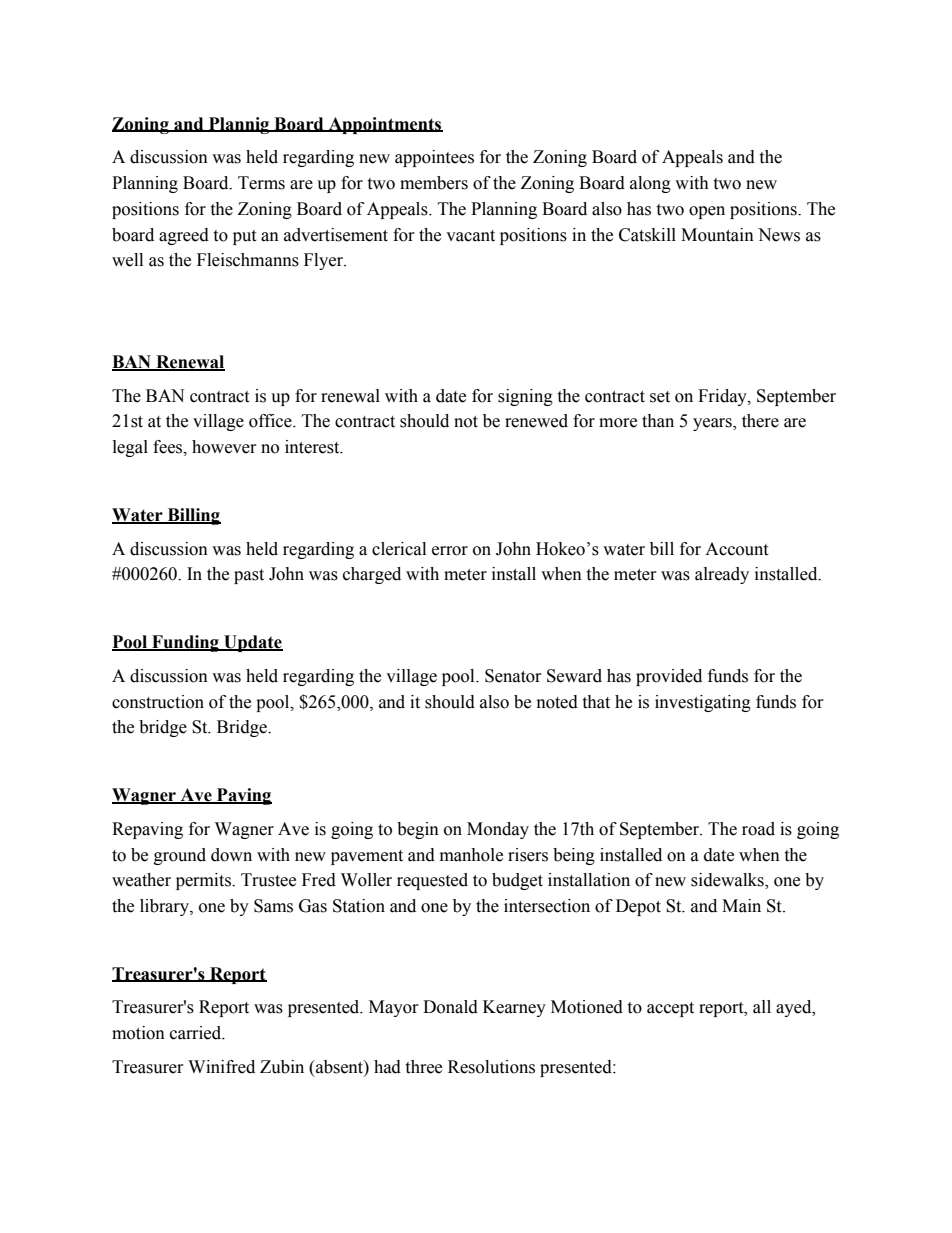  I want to click on Terms, so click(261, 183).
